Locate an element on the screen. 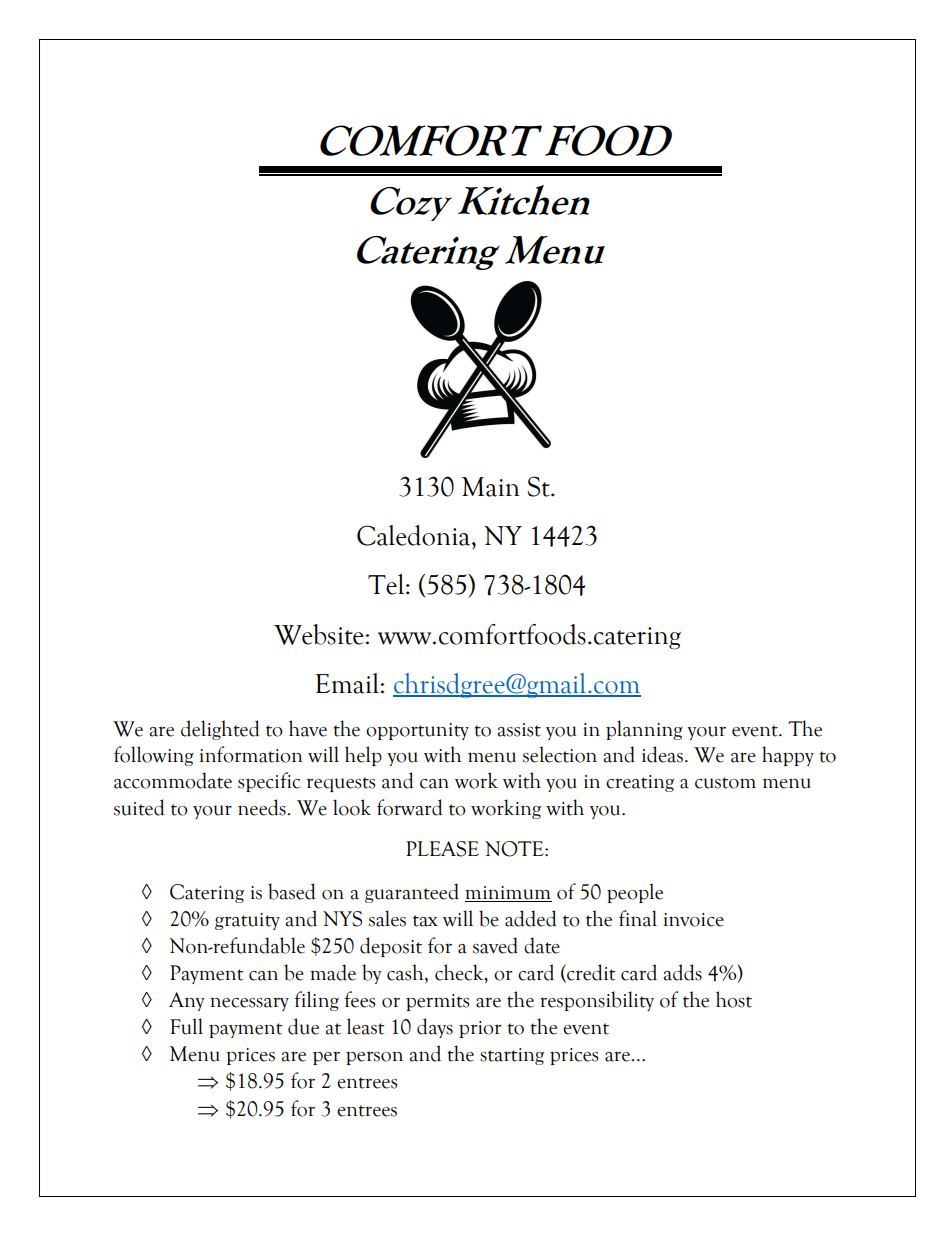  PLEASE is located at coordinates (442, 849).
